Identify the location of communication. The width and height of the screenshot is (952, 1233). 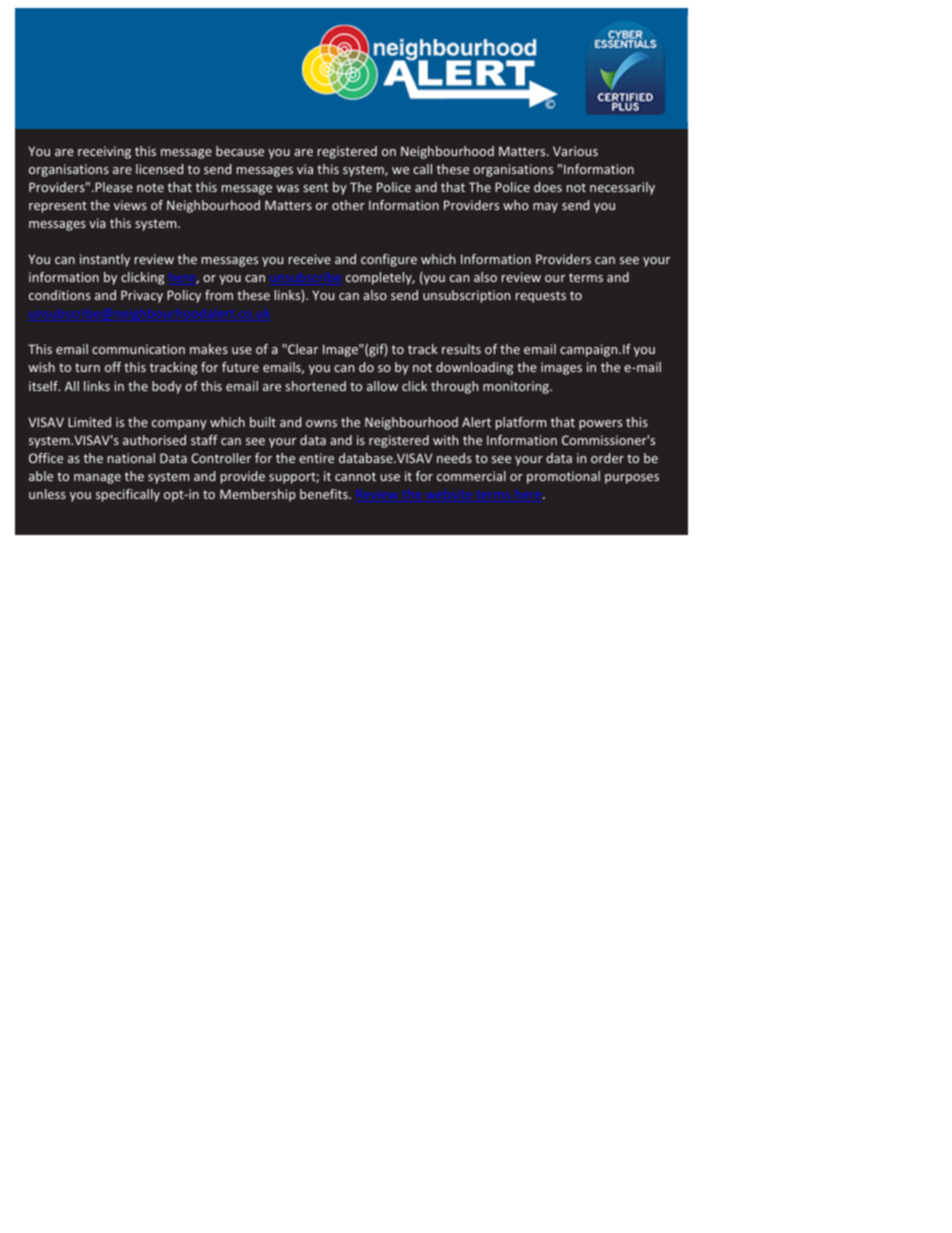
(138, 349).
